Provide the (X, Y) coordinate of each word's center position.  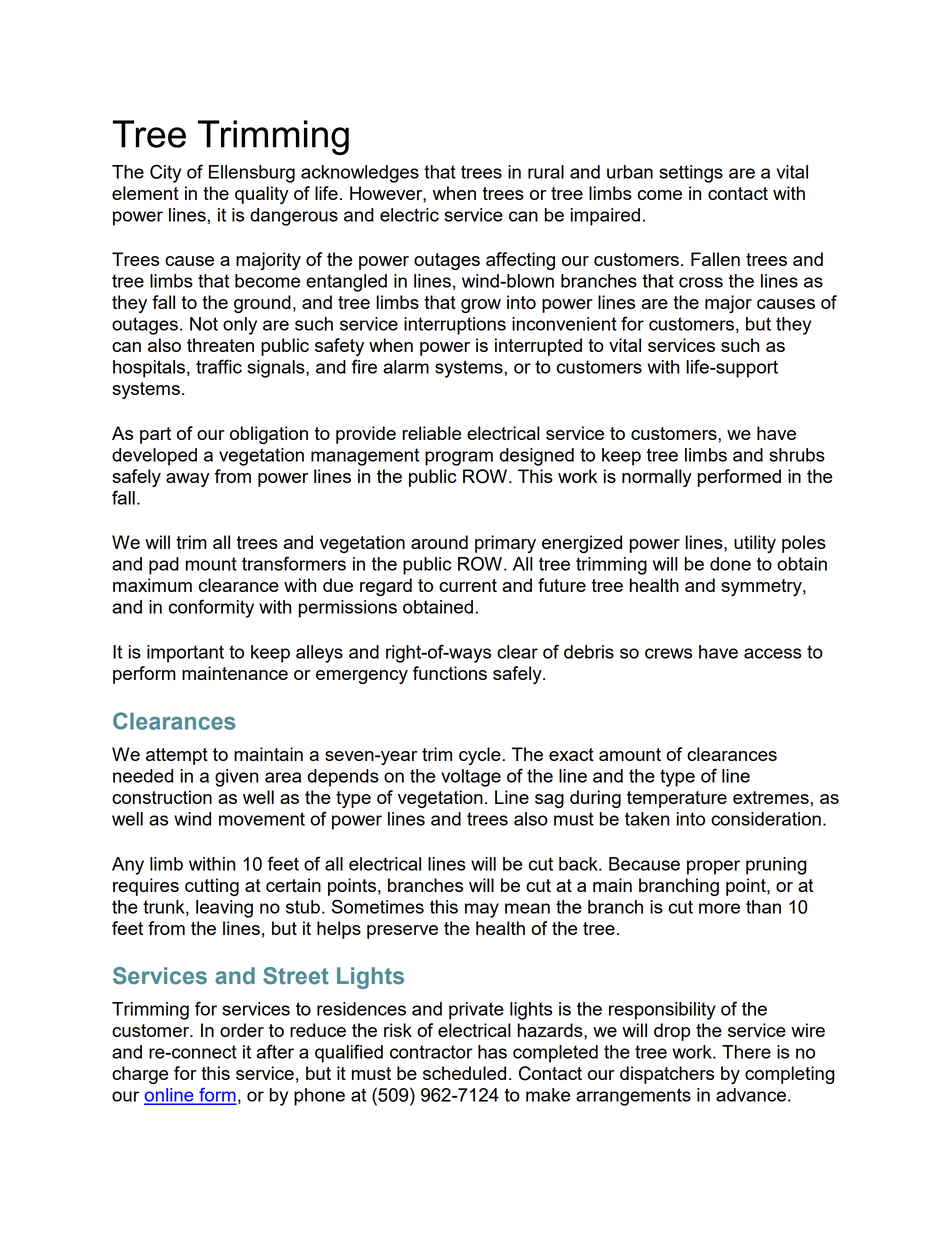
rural (546, 172)
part (155, 435)
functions (450, 673)
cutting (212, 887)
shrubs (797, 455)
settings (691, 174)
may (482, 910)
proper (713, 867)
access (773, 653)
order (242, 1030)
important (185, 654)
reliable (431, 433)
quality (261, 195)
